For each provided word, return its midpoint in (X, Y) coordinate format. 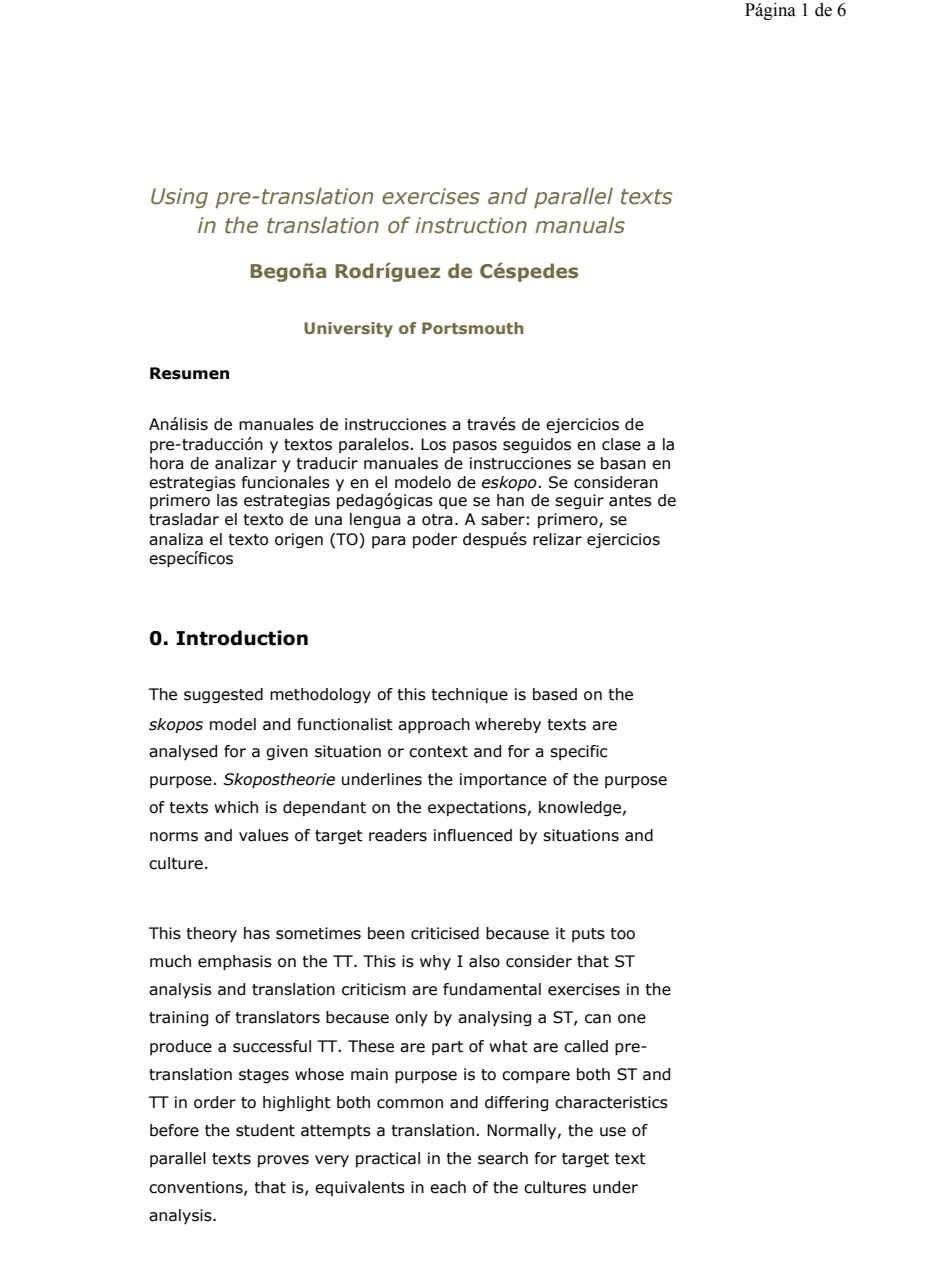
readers (398, 835)
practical (388, 1159)
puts (588, 935)
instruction (471, 225)
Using (179, 198)
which (236, 807)
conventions (197, 1188)
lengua (375, 521)
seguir (579, 501)
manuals (580, 225)
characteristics (611, 1102)
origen (299, 540)
